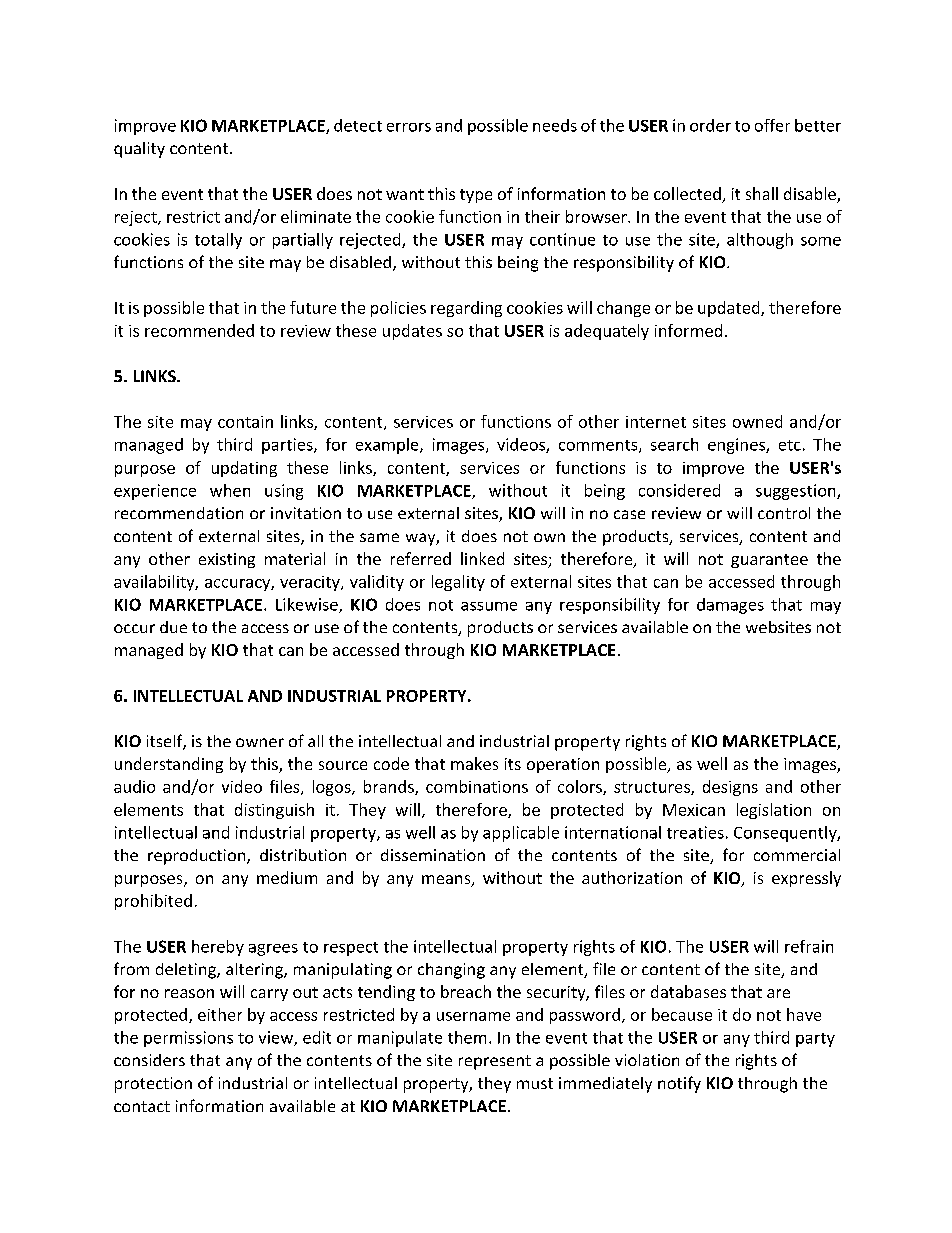 The image size is (952, 1233). Describe the element at coordinates (169, 765) in the image. I see `understanding` at that location.
